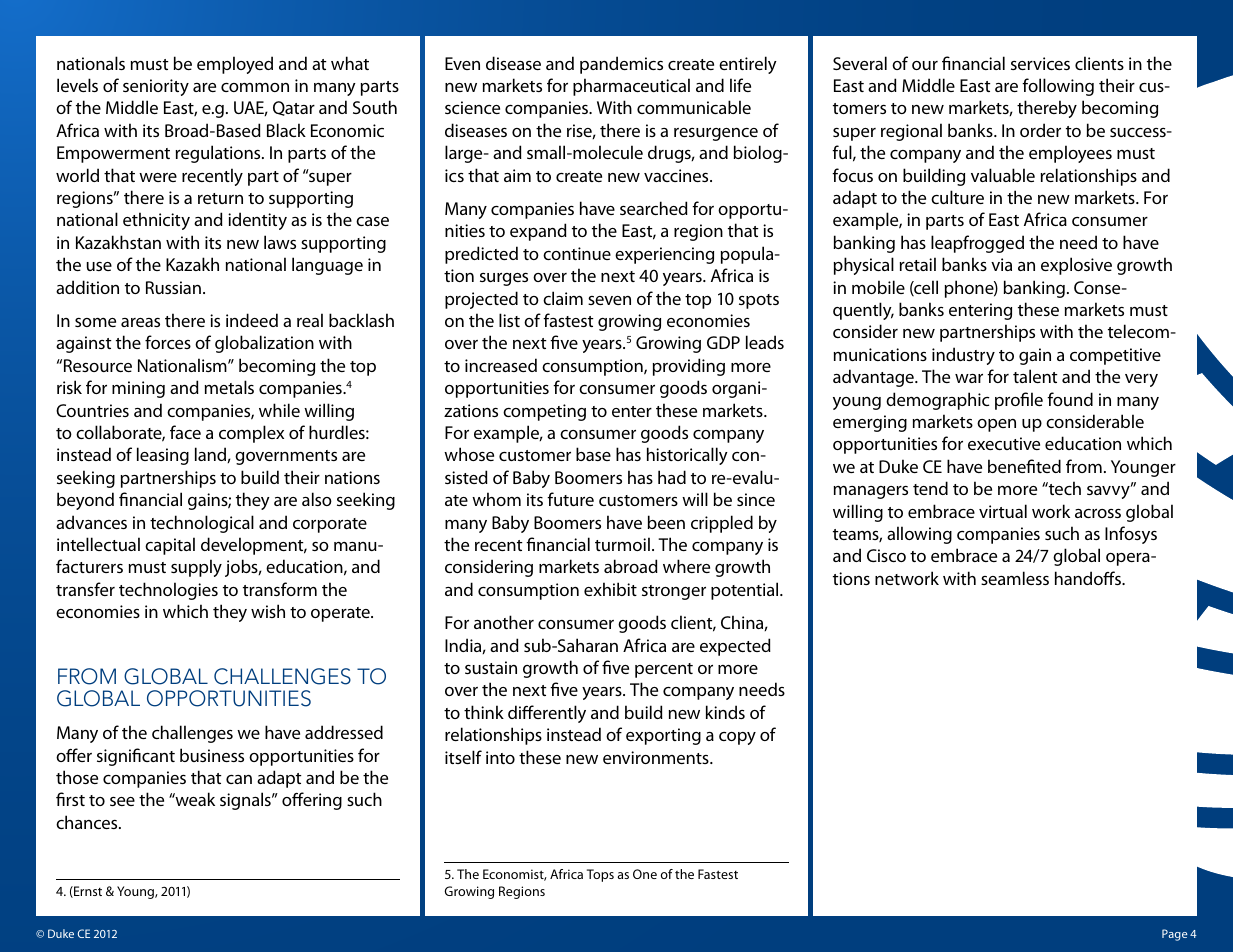  I want to click on future, so click(570, 499).
